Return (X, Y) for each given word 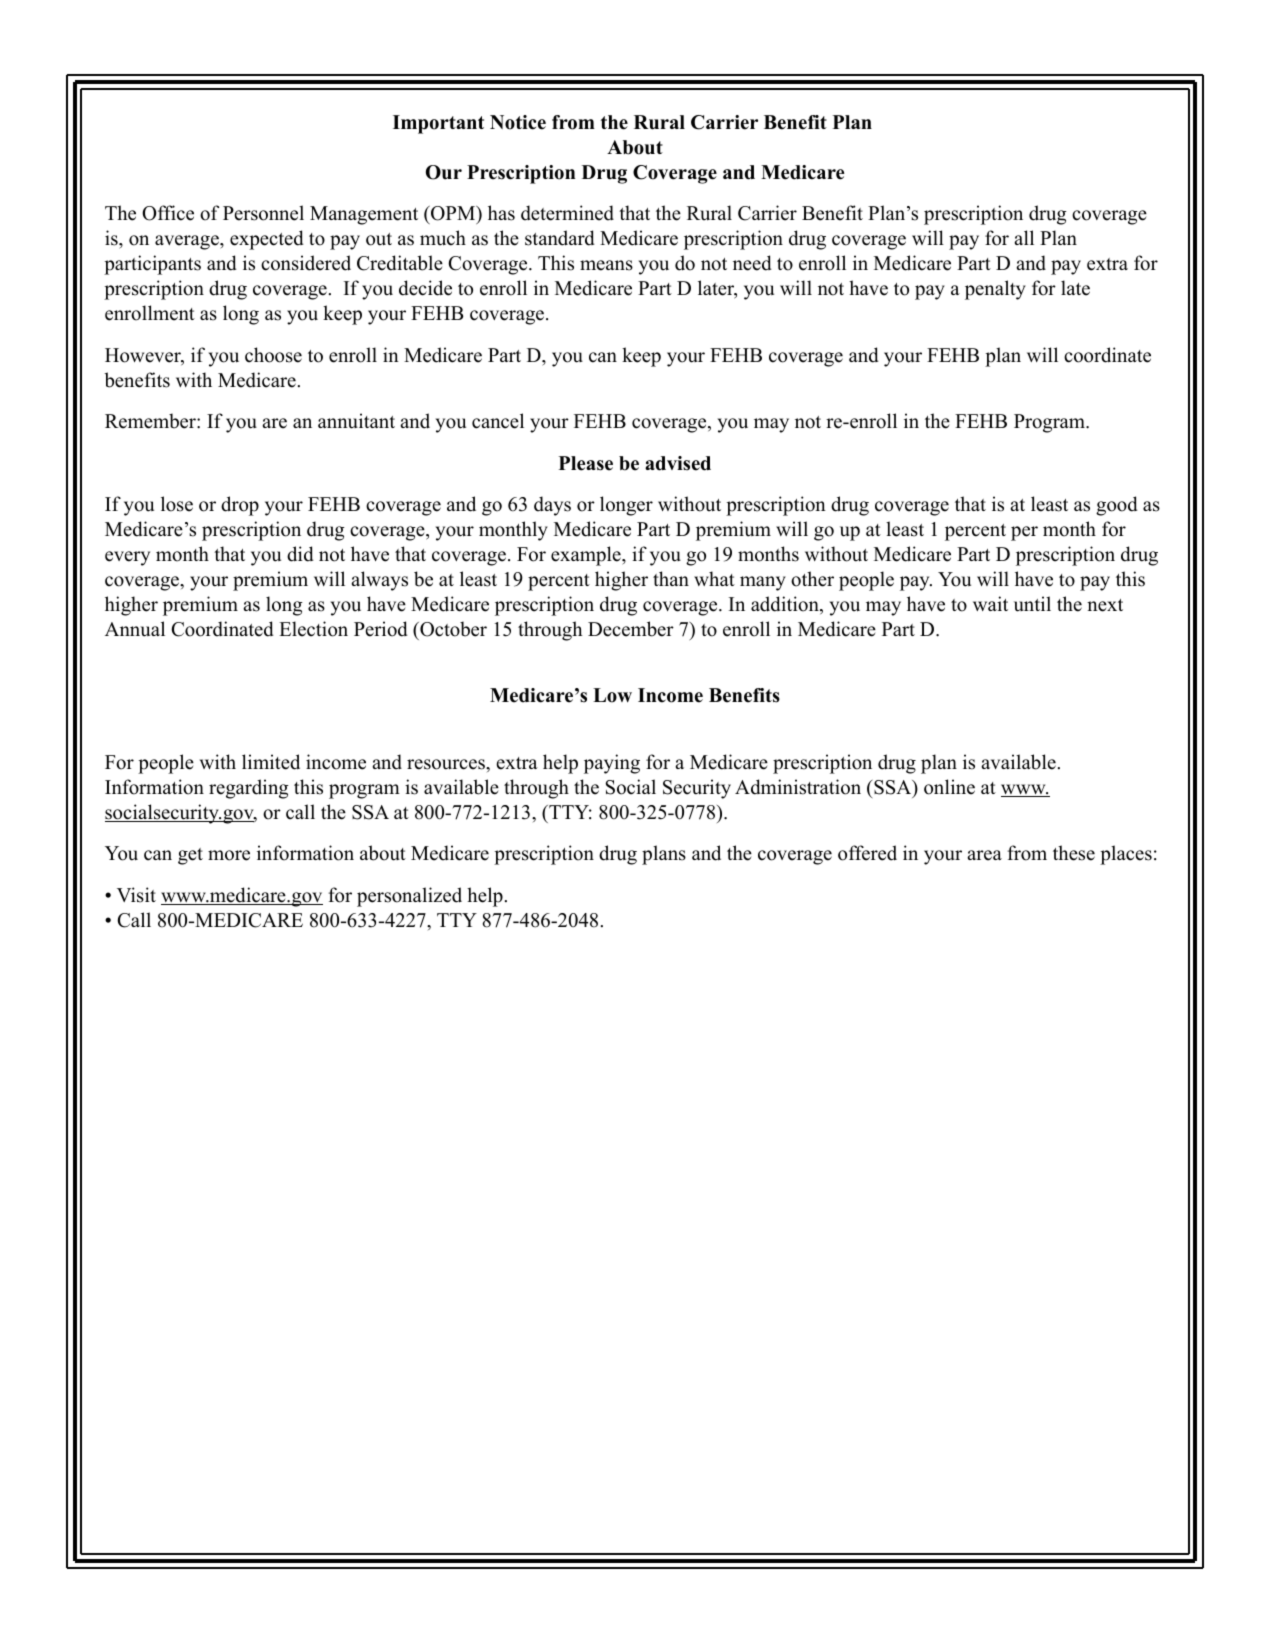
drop (240, 506)
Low (612, 695)
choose (273, 355)
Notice (518, 122)
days (552, 506)
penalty (995, 290)
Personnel (263, 213)
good (1117, 506)
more (229, 855)
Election (313, 629)
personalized (409, 897)
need (752, 263)
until (1032, 604)
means (606, 265)
